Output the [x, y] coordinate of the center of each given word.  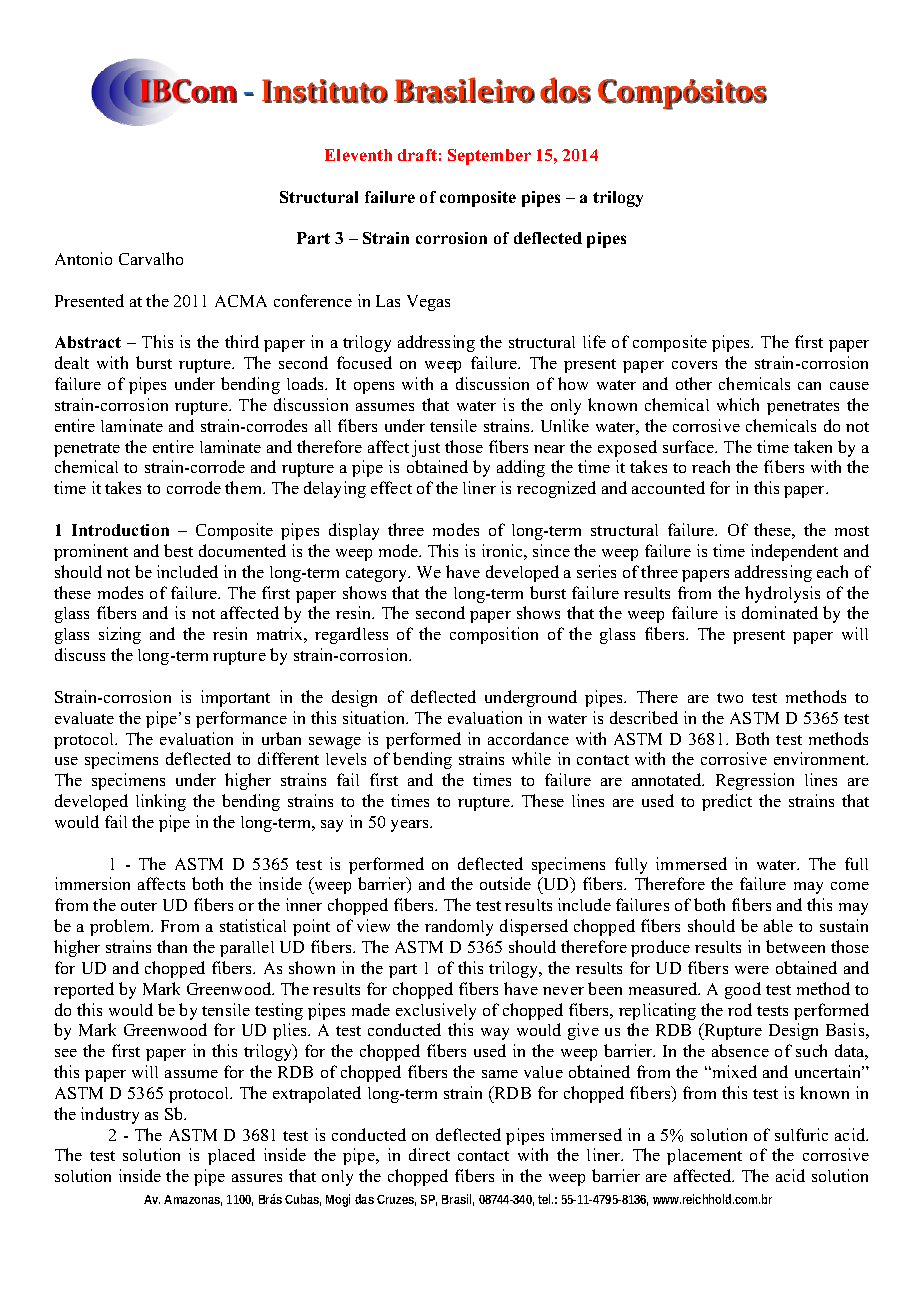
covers [694, 365]
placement [704, 1157]
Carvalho [151, 258]
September [489, 157]
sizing [120, 635]
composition [494, 635]
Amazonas [193, 1200]
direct [429, 1154]
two [730, 698]
